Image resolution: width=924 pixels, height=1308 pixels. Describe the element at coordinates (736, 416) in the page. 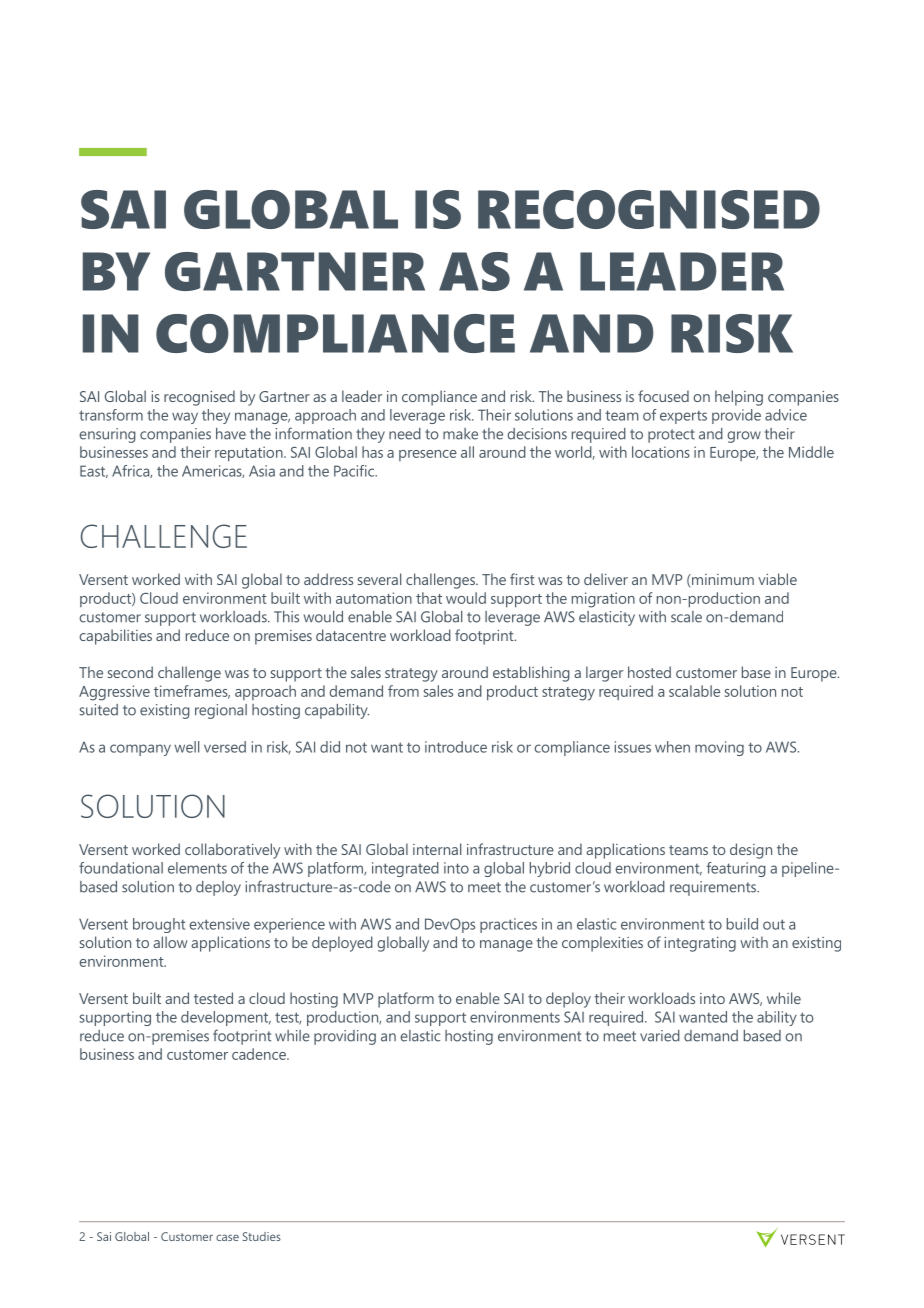

I see `provide` at that location.
